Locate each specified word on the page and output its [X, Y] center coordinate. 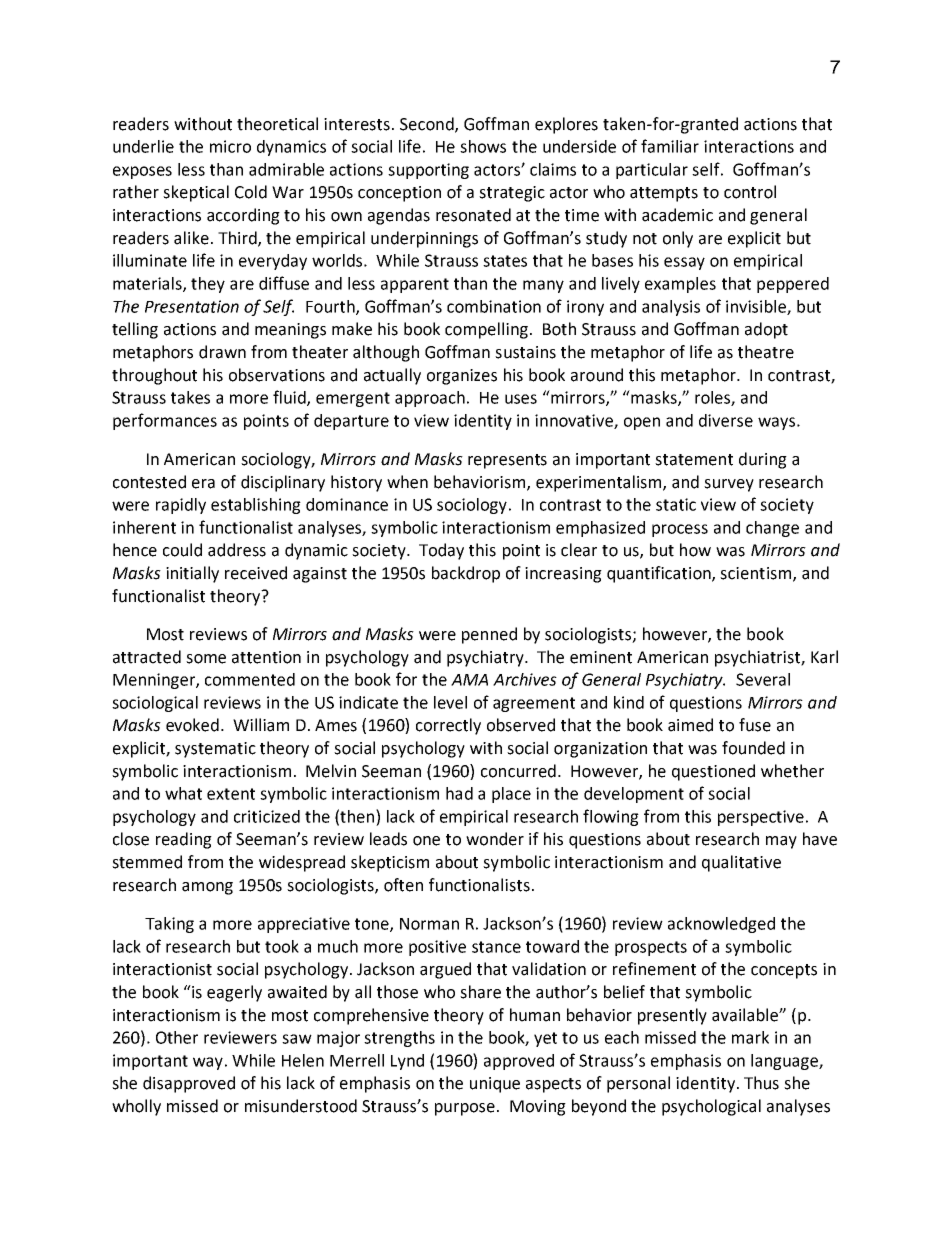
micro [230, 146]
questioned [713, 772]
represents [507, 461]
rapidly [181, 506]
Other [177, 1037]
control [750, 192]
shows [483, 146]
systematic [215, 750]
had [459, 793]
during [763, 460]
